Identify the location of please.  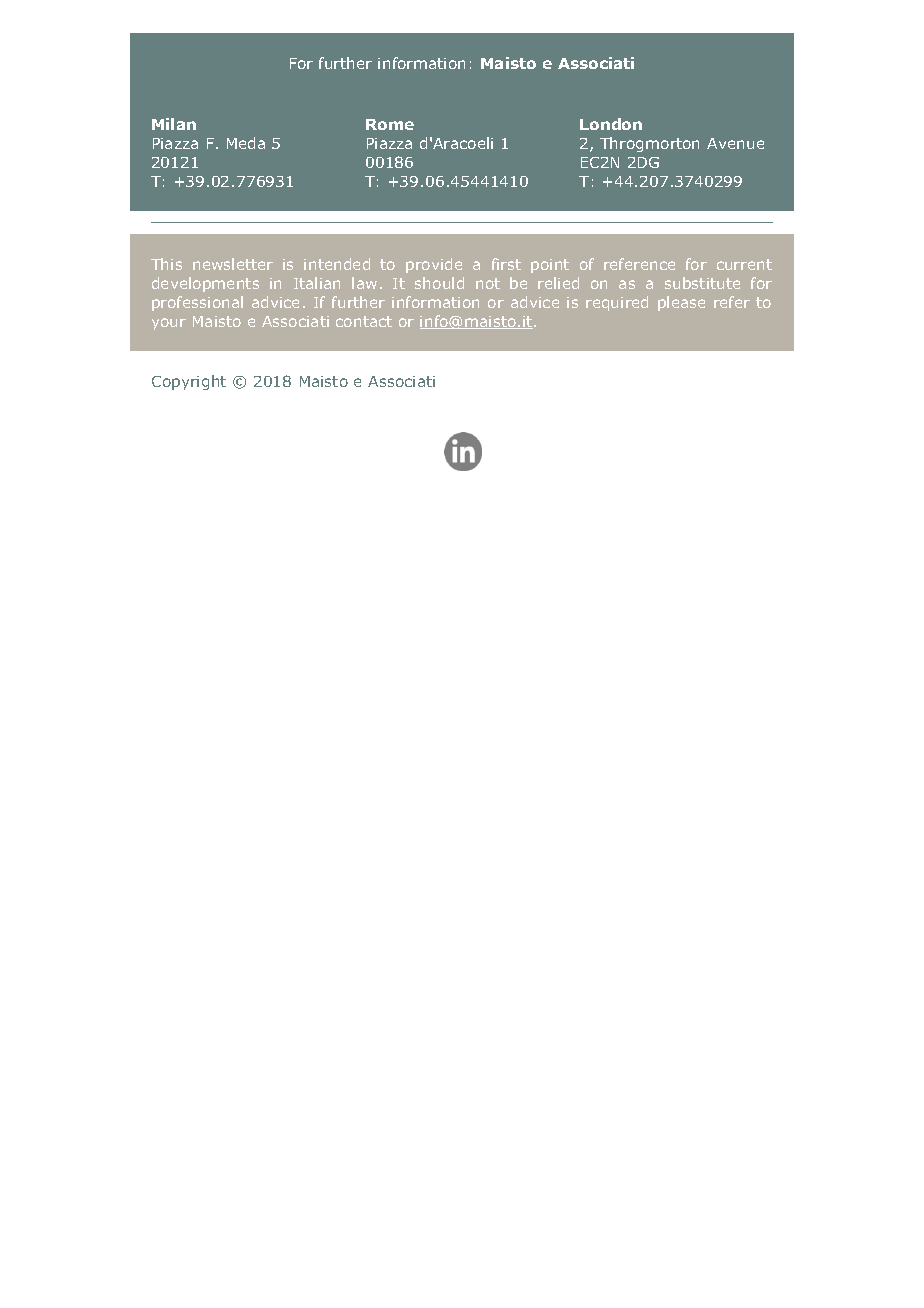
(681, 303).
